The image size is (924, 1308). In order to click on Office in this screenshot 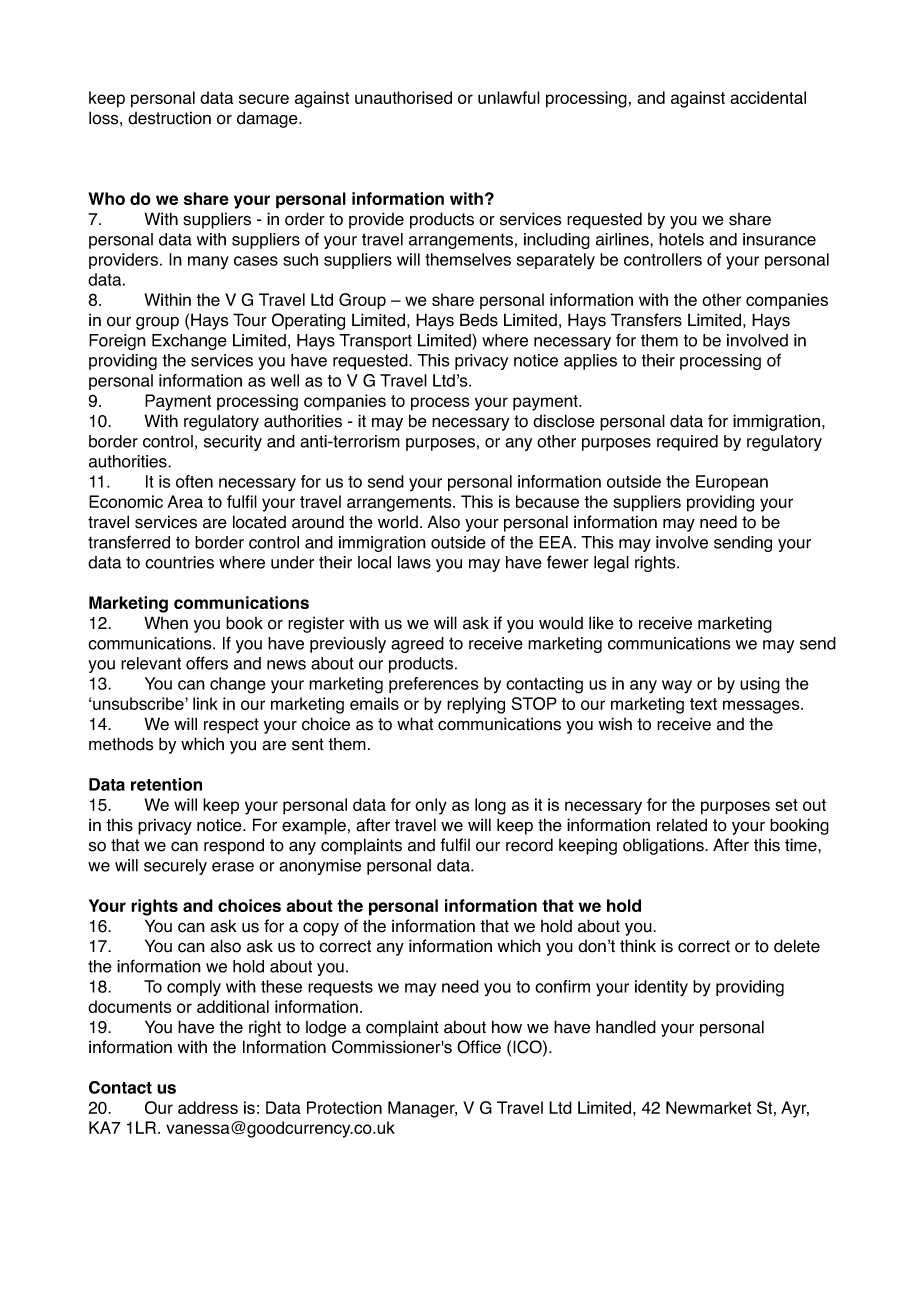, I will do `click(479, 1047)`.
